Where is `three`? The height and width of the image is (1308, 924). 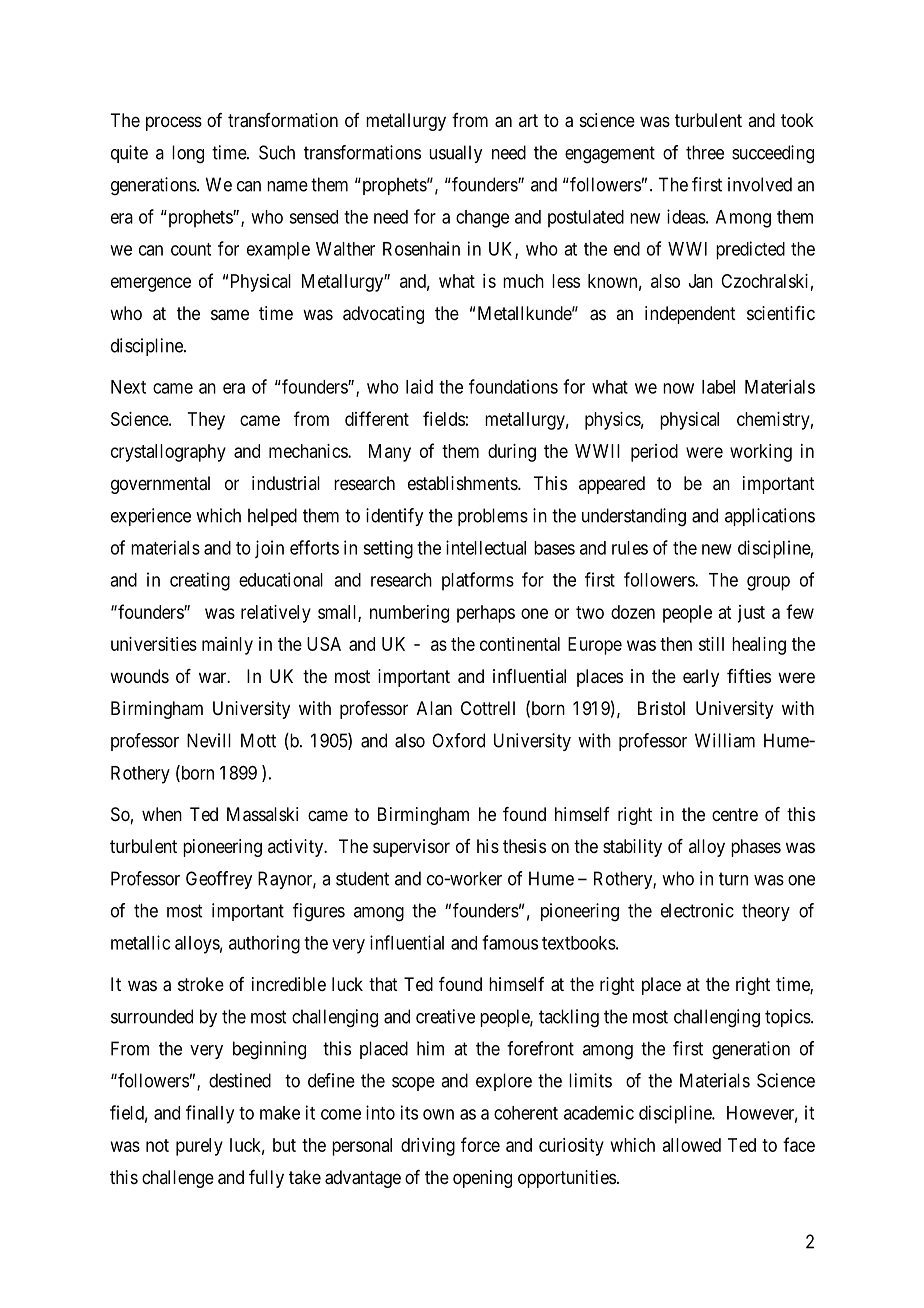
three is located at coordinates (705, 152).
